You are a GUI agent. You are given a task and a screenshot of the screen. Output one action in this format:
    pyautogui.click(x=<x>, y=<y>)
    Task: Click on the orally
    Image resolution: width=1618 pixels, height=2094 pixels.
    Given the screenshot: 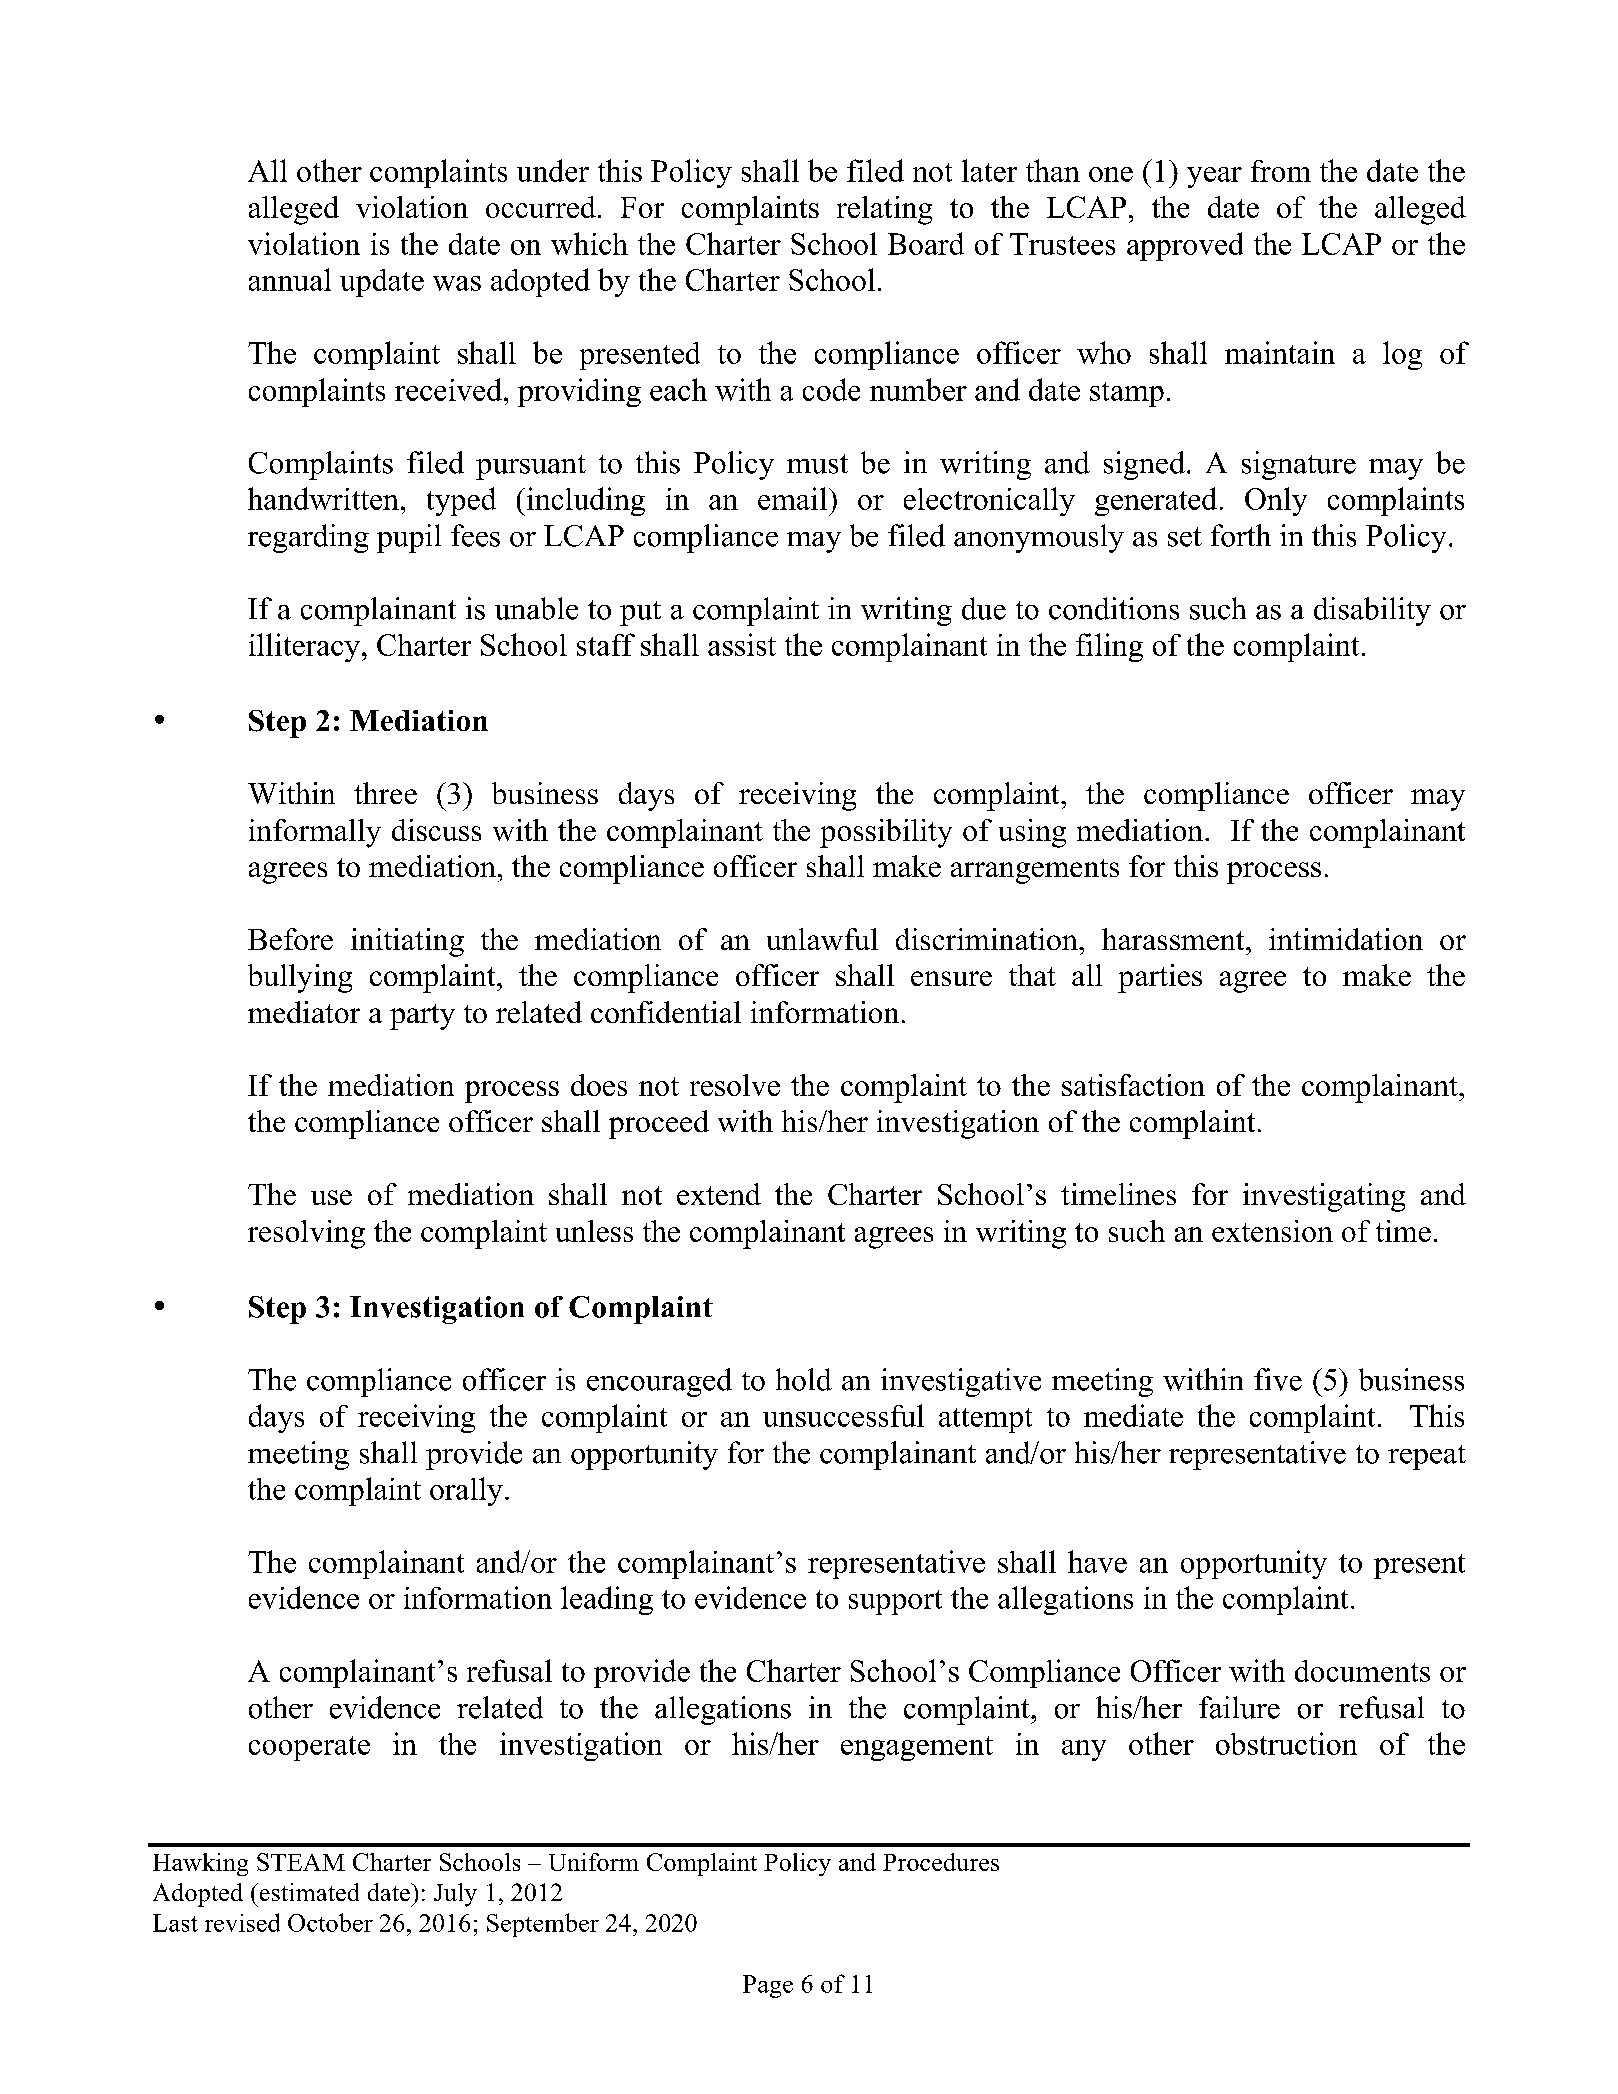 What is the action you would take?
    pyautogui.click(x=466, y=1491)
